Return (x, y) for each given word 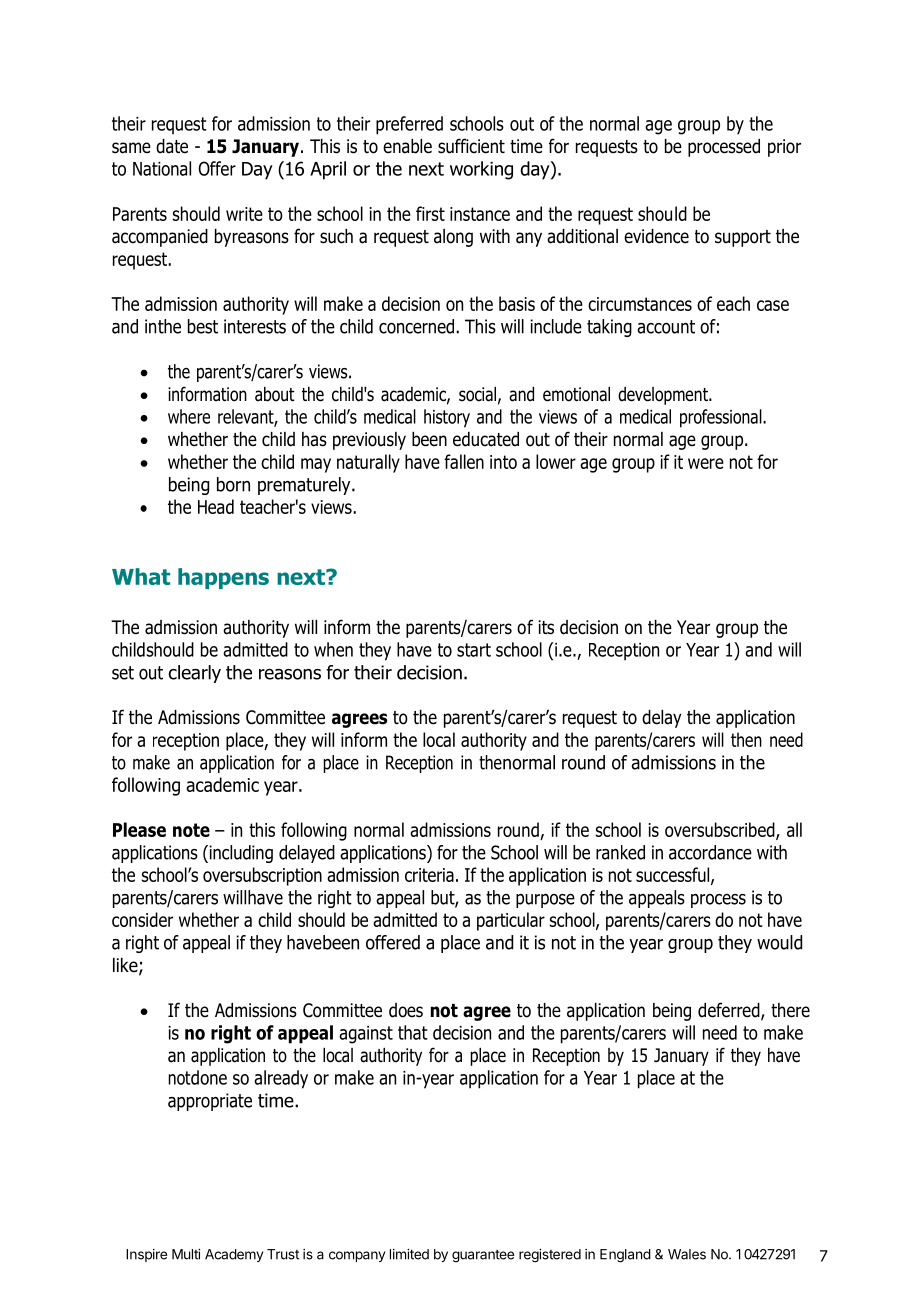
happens (223, 578)
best (203, 326)
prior (784, 148)
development (664, 396)
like (126, 966)
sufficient (471, 146)
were (706, 463)
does (406, 1010)
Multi (186, 1254)
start (474, 650)
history (447, 418)
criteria (429, 875)
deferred (730, 1011)
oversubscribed (721, 831)
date (172, 146)
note (191, 830)
